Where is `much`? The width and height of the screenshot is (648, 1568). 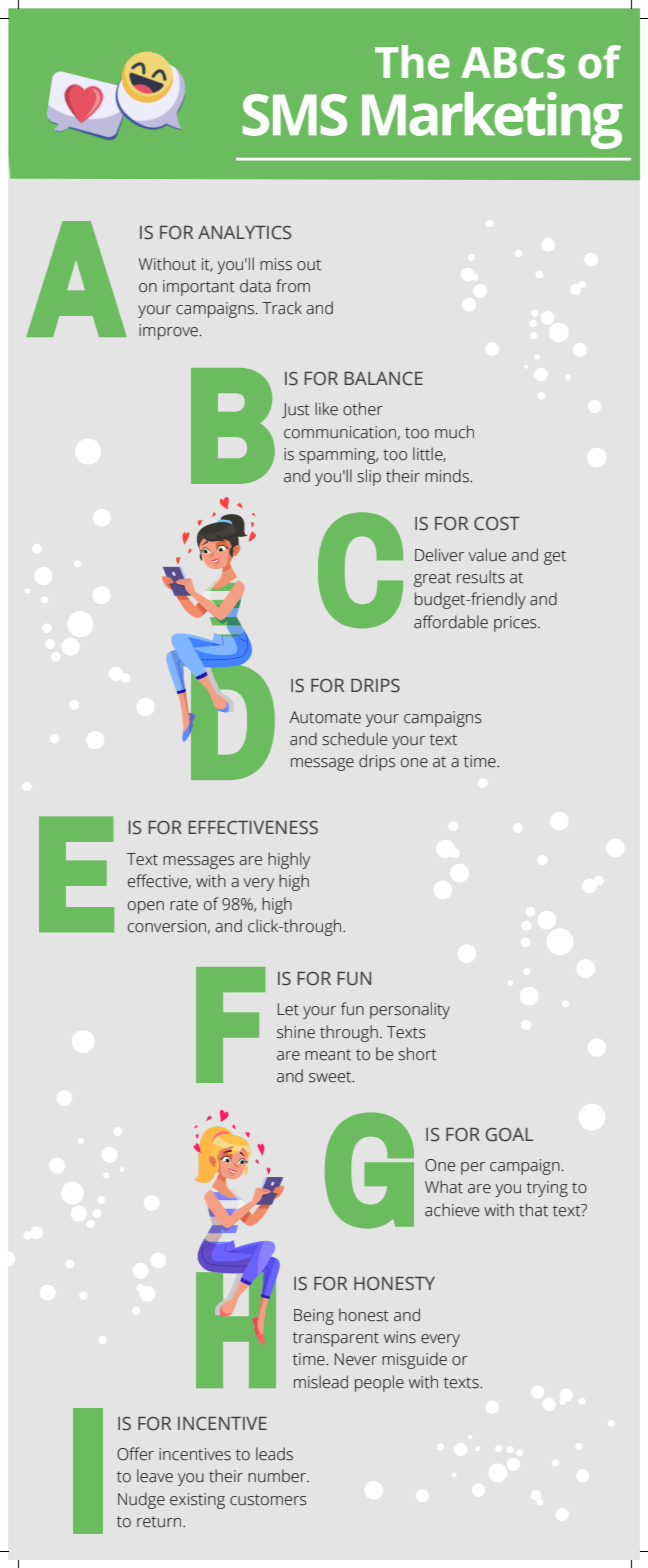 much is located at coordinates (454, 432).
